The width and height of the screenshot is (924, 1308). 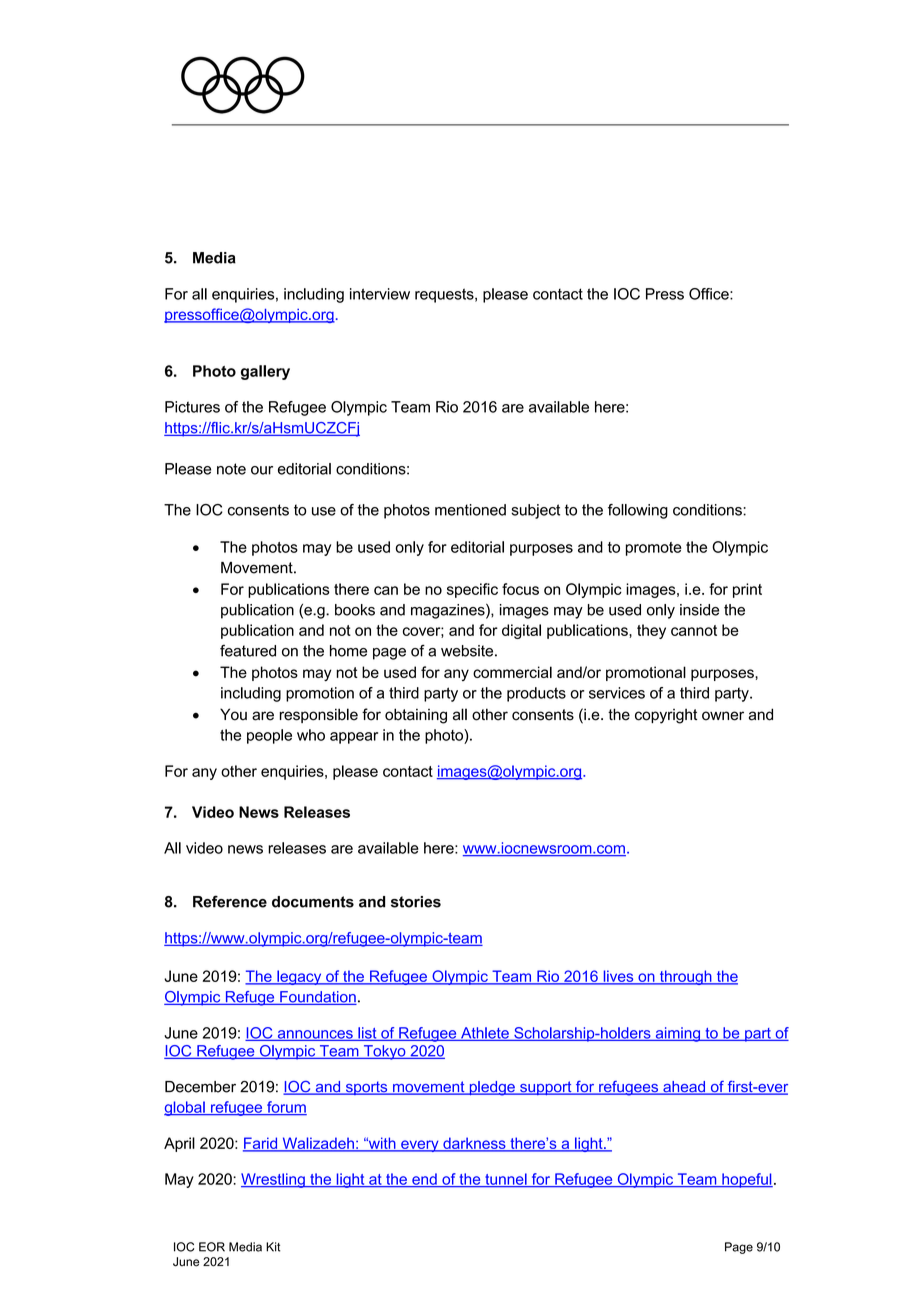 I want to click on copyright, so click(x=666, y=716).
